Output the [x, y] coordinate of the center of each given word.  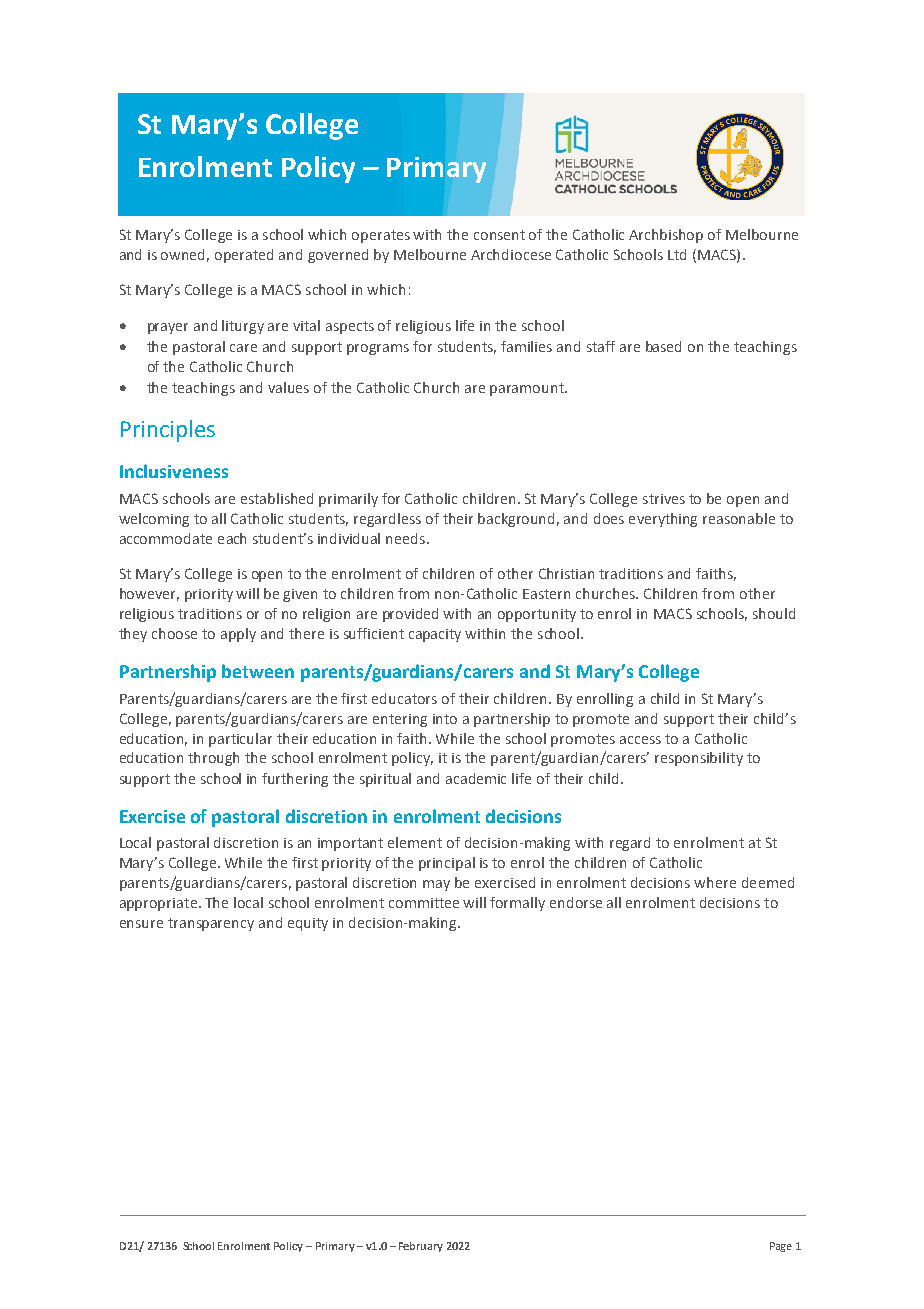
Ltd [677, 254]
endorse [576, 902]
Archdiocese [511, 254]
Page [781, 1247]
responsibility [699, 759]
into [445, 719]
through [213, 759]
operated [244, 256]
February [421, 1247]
